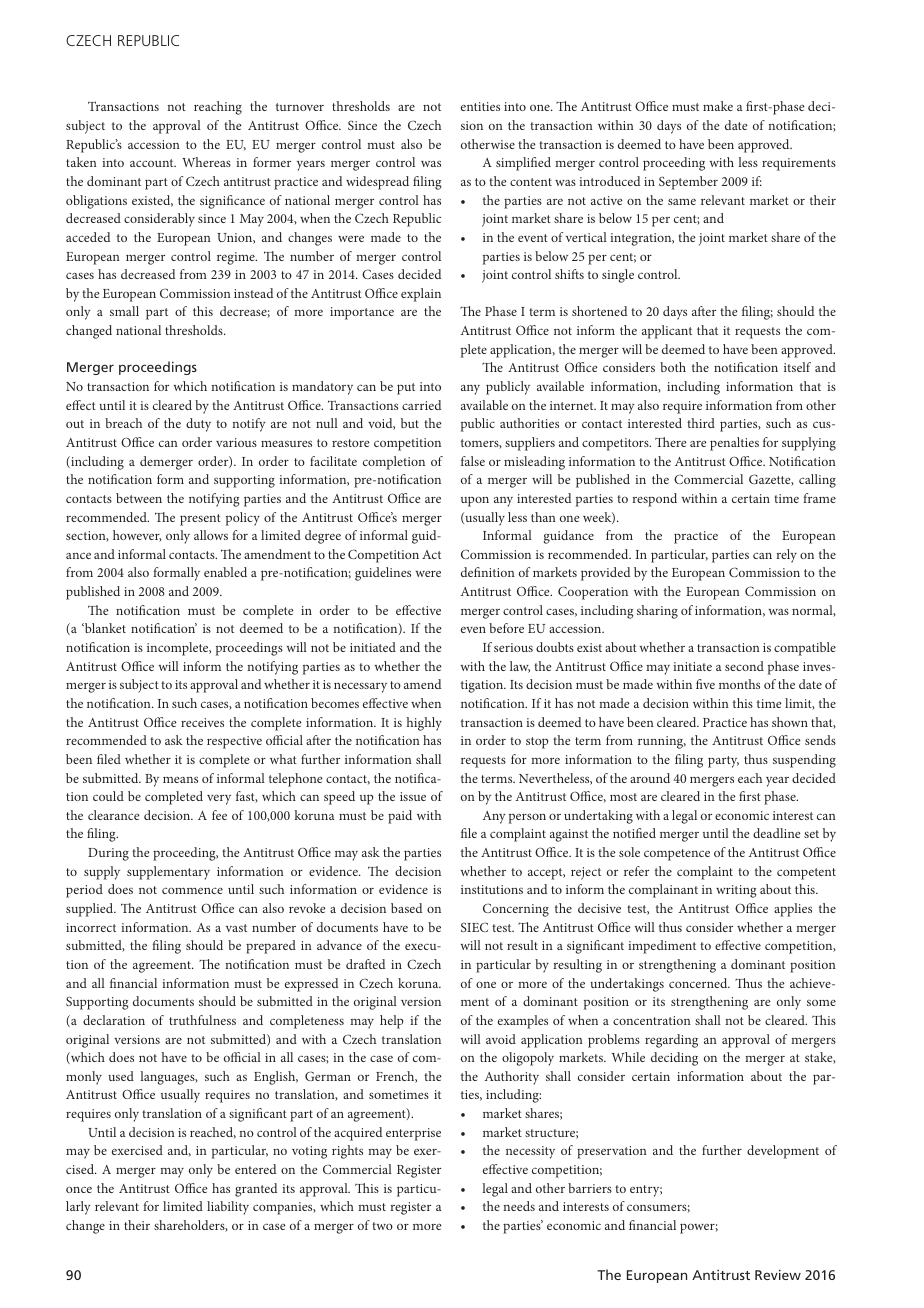 This screenshot has height=1308, width=924. Describe the element at coordinates (202, 722) in the screenshot. I see `receives` at that location.
